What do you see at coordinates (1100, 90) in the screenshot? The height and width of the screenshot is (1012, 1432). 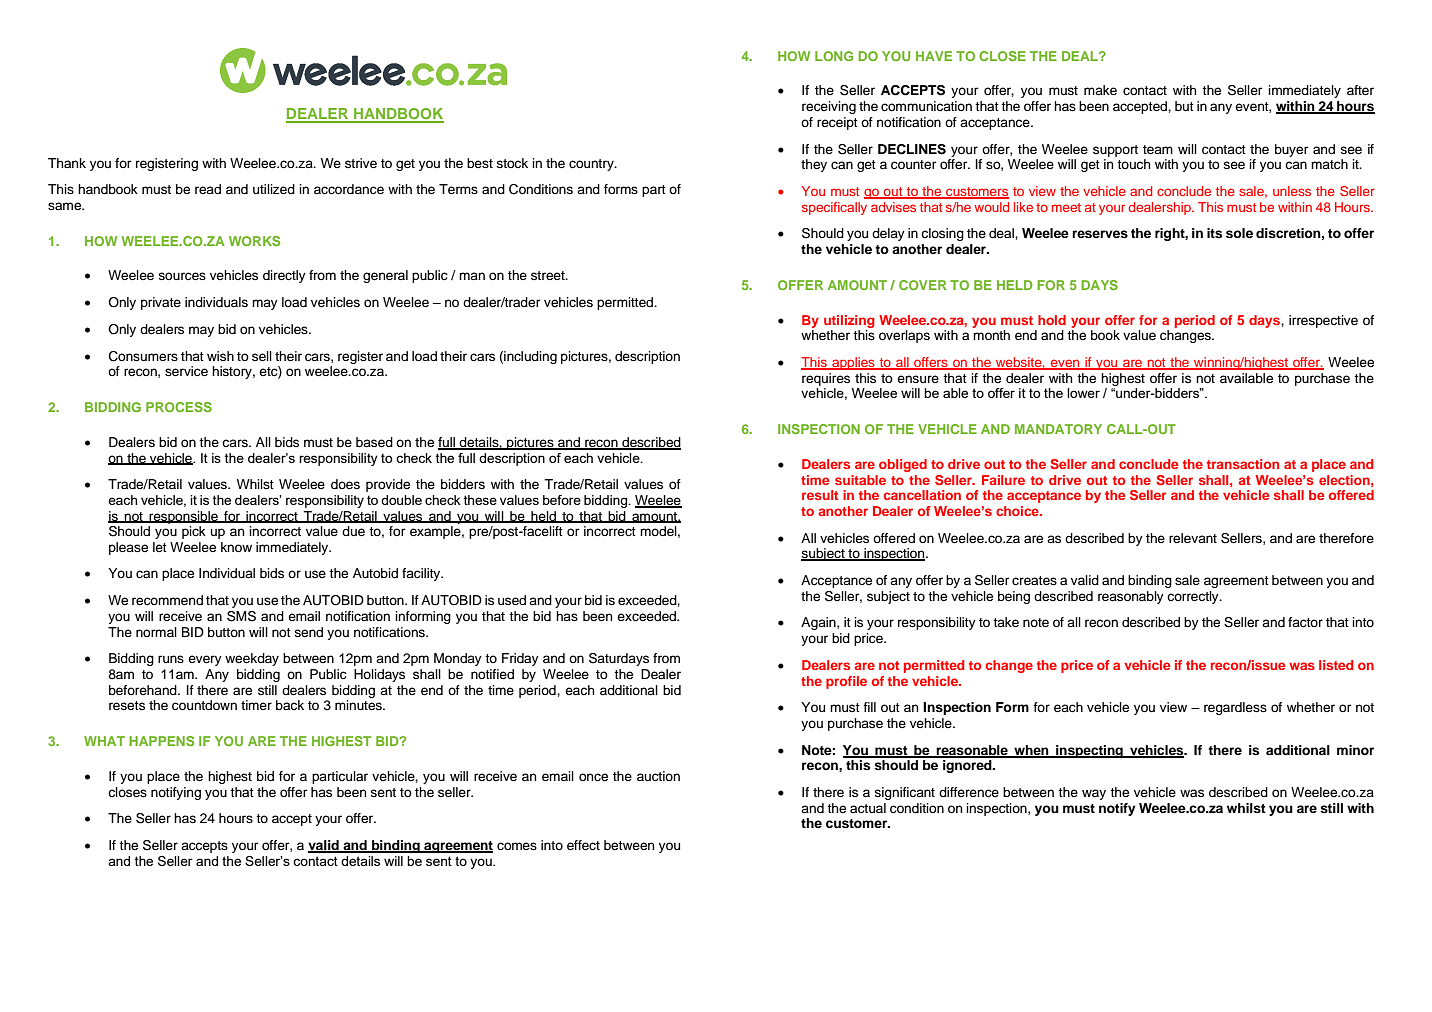 I see `make` at bounding box center [1100, 90].
